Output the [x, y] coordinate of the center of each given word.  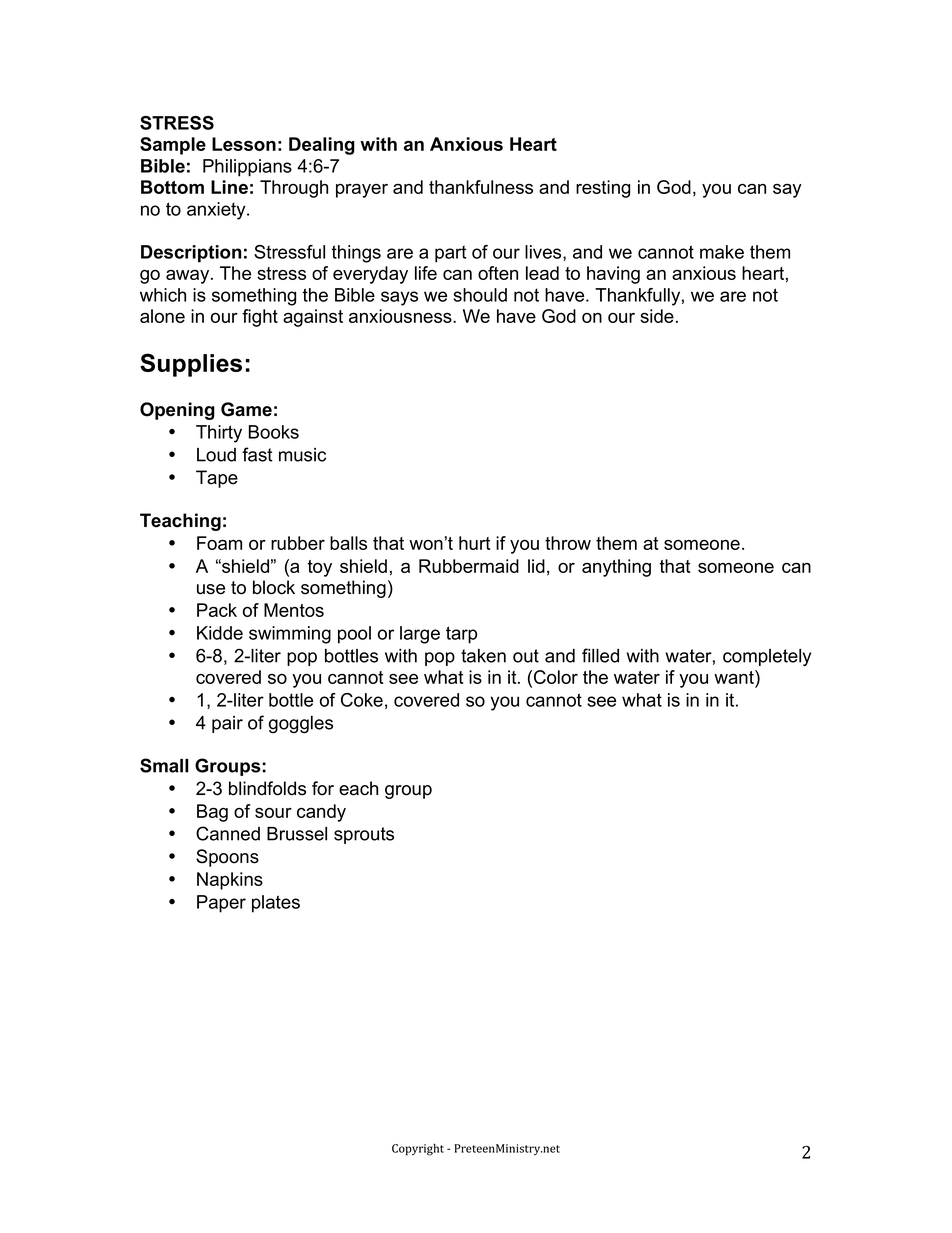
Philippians [247, 168]
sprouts [364, 835]
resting [603, 189]
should [480, 295]
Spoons [227, 858]
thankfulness [481, 187]
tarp [461, 635]
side [657, 316]
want [735, 677]
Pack [217, 610]
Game [246, 409]
